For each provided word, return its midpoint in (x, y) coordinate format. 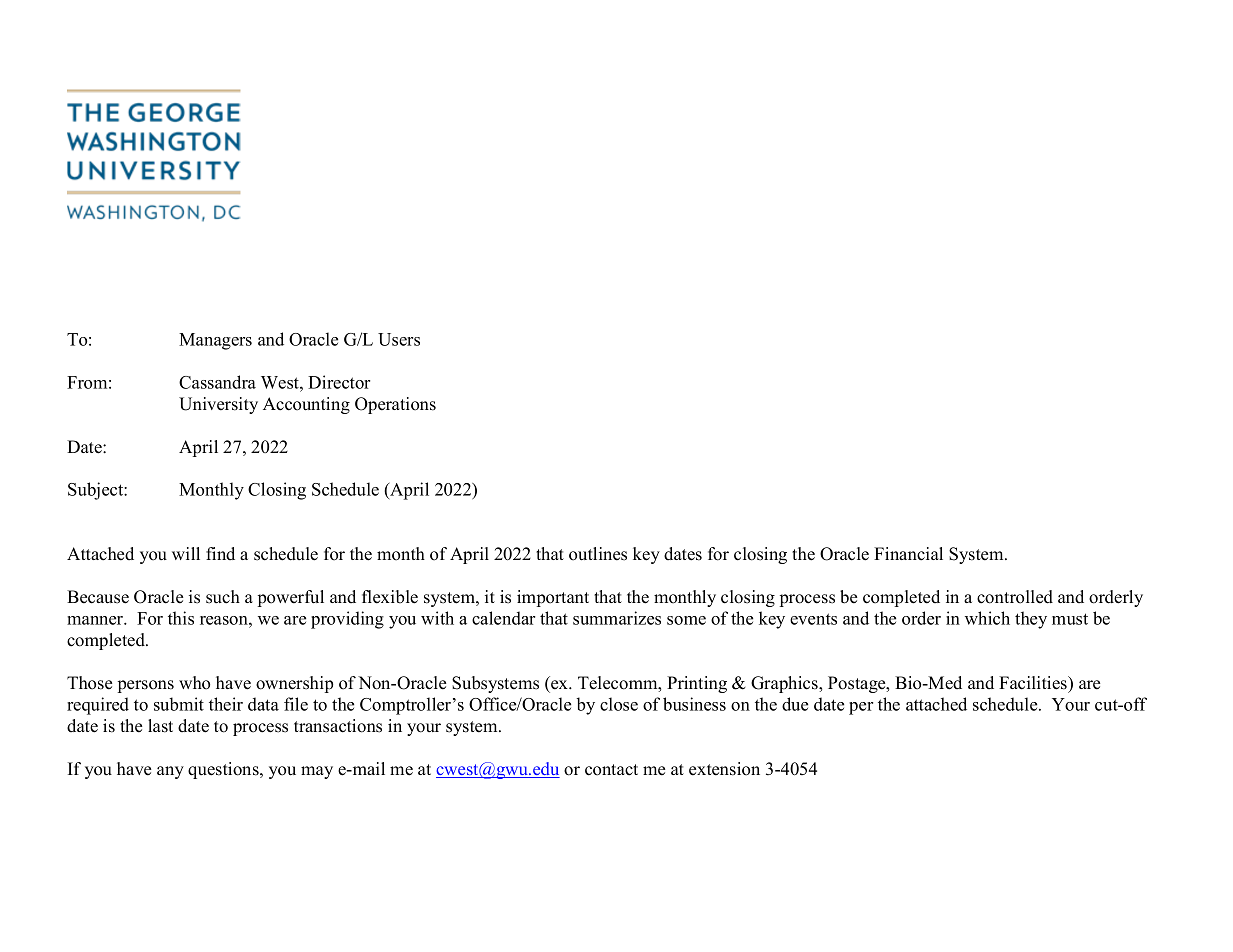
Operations (395, 405)
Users (399, 339)
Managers (215, 341)
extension (724, 769)
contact (611, 770)
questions (224, 770)
